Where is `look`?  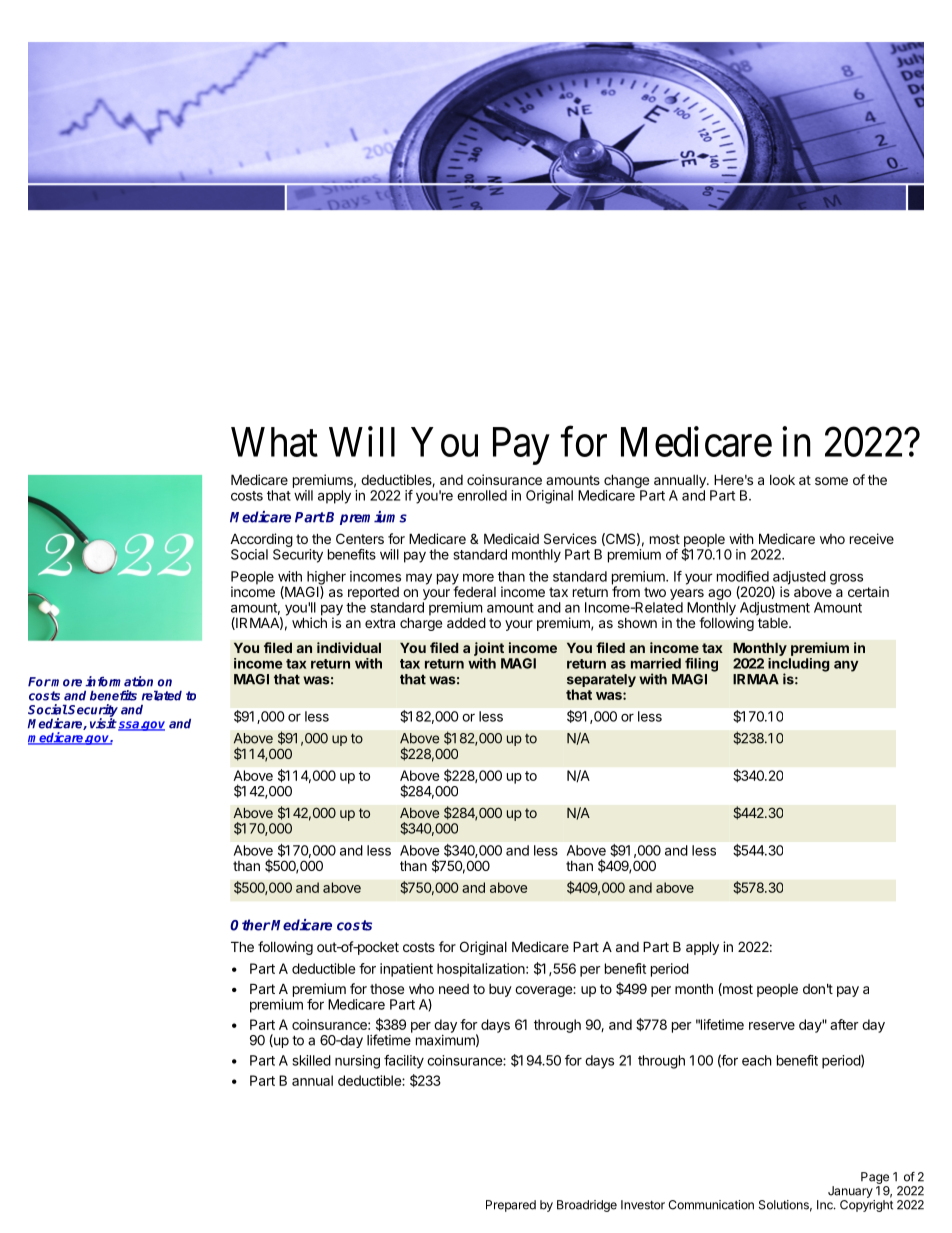
look is located at coordinates (782, 479).
